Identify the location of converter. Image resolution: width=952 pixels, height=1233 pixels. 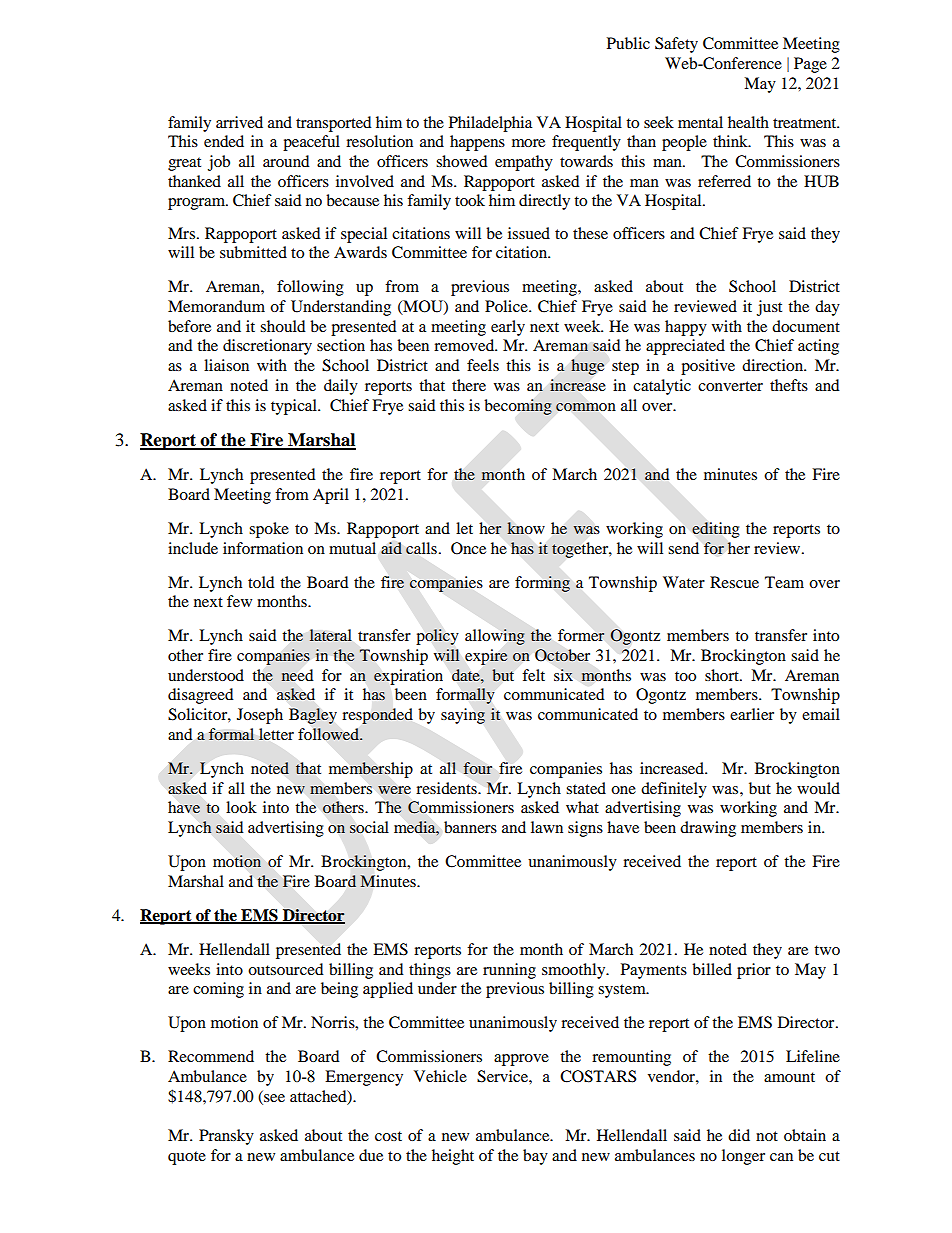
(730, 386).
